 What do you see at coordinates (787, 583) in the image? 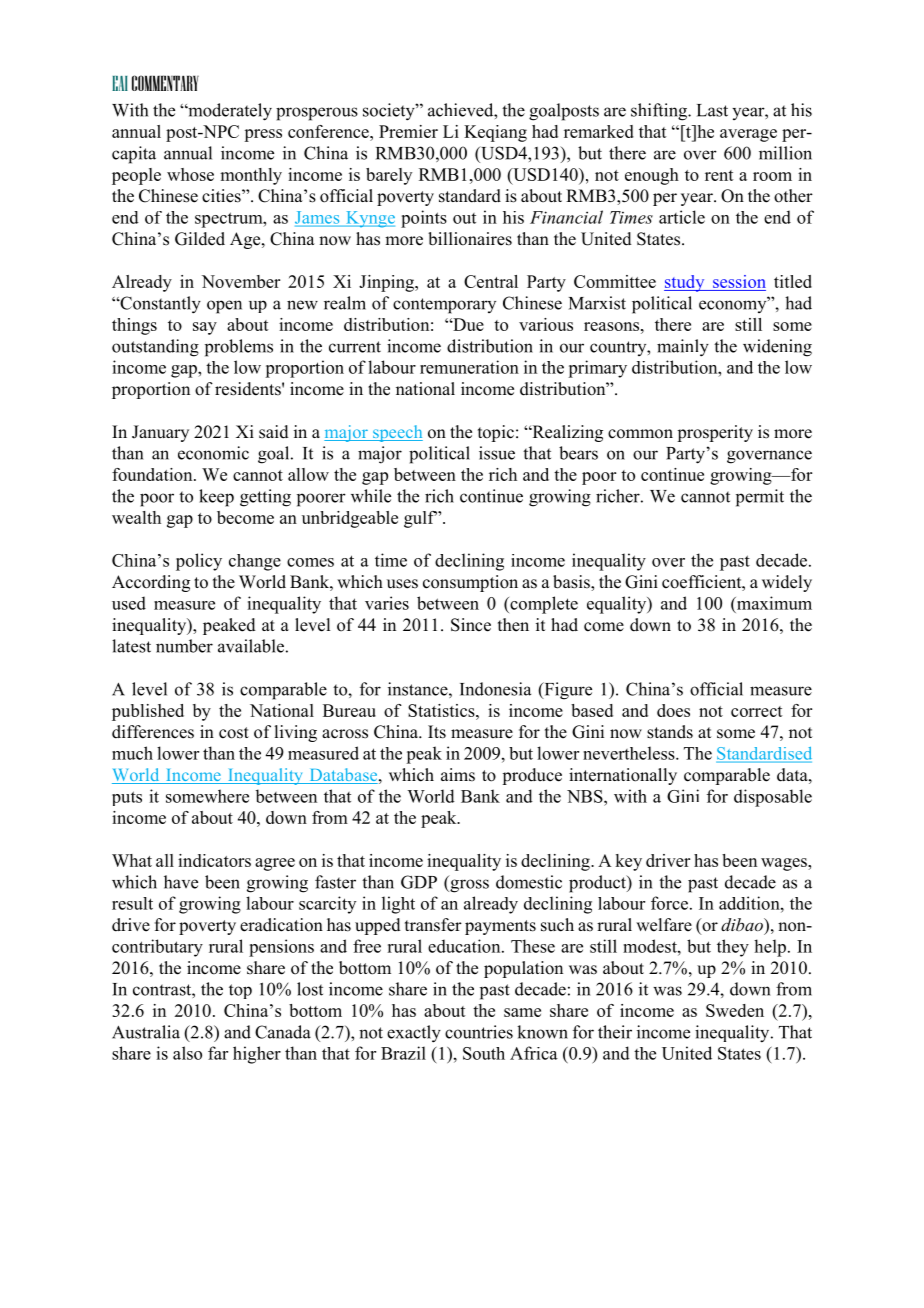
I see `widely` at bounding box center [787, 583].
